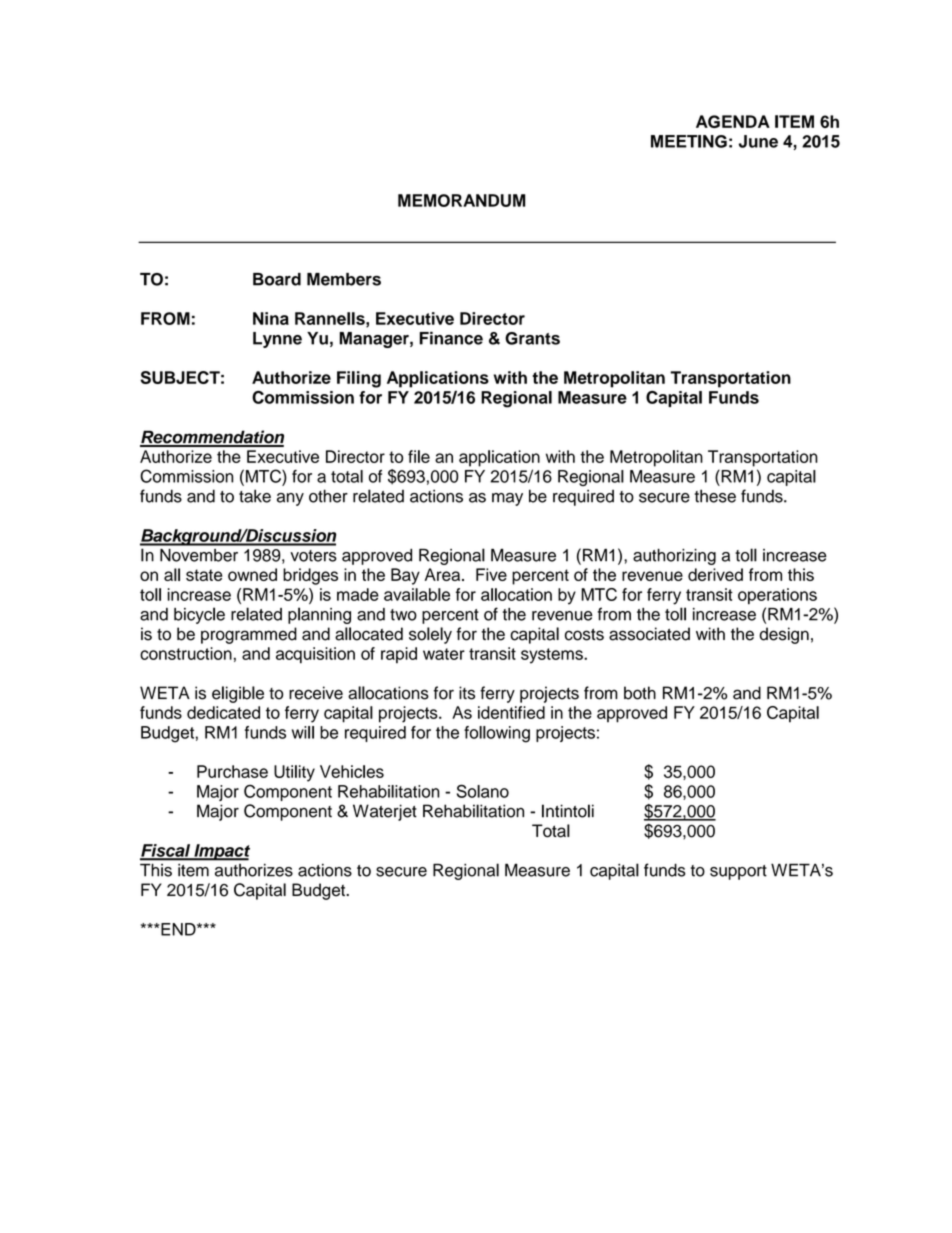 The height and width of the page is (1233, 952). I want to click on Solano, so click(483, 791).
